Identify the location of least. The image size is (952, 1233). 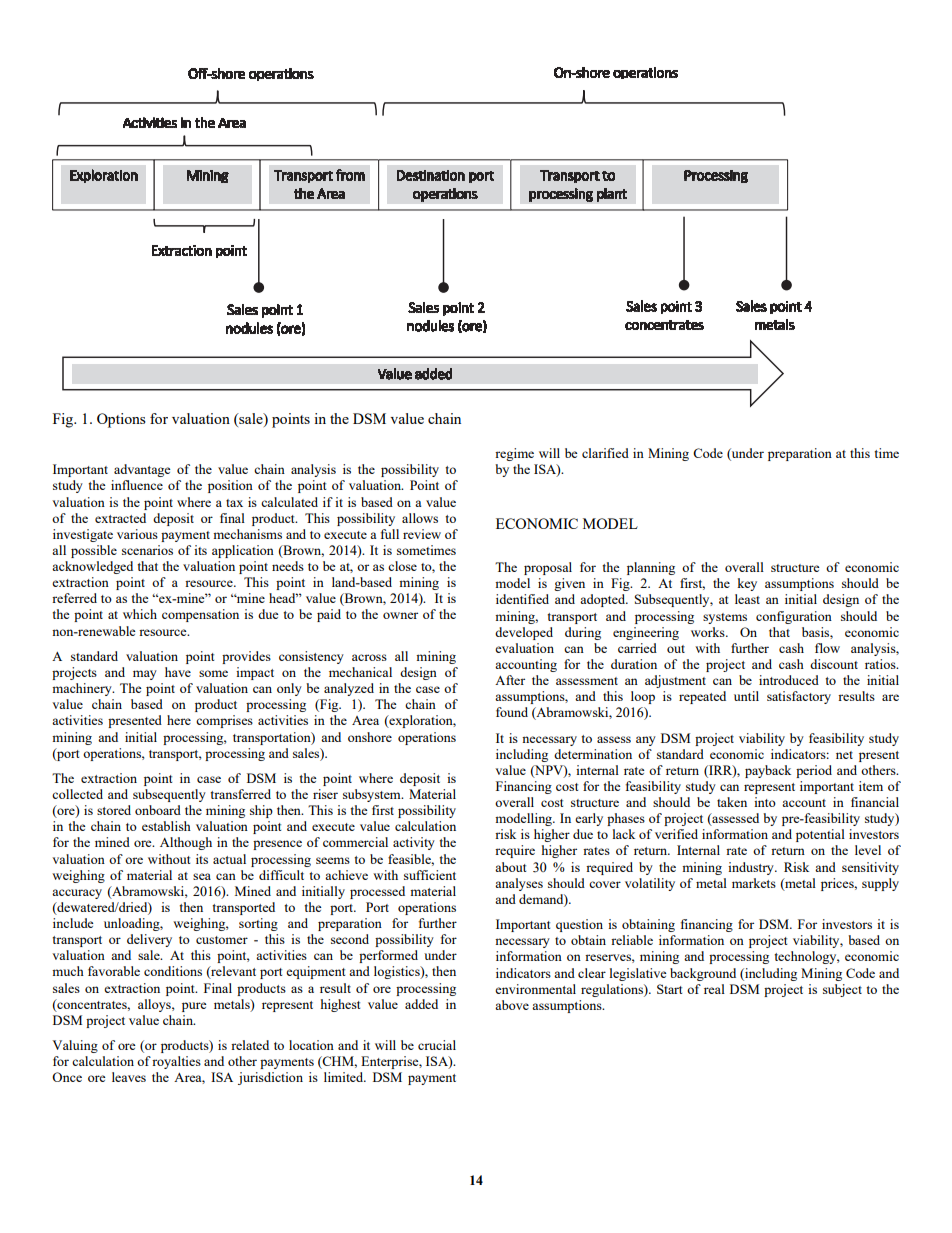
(747, 599).
